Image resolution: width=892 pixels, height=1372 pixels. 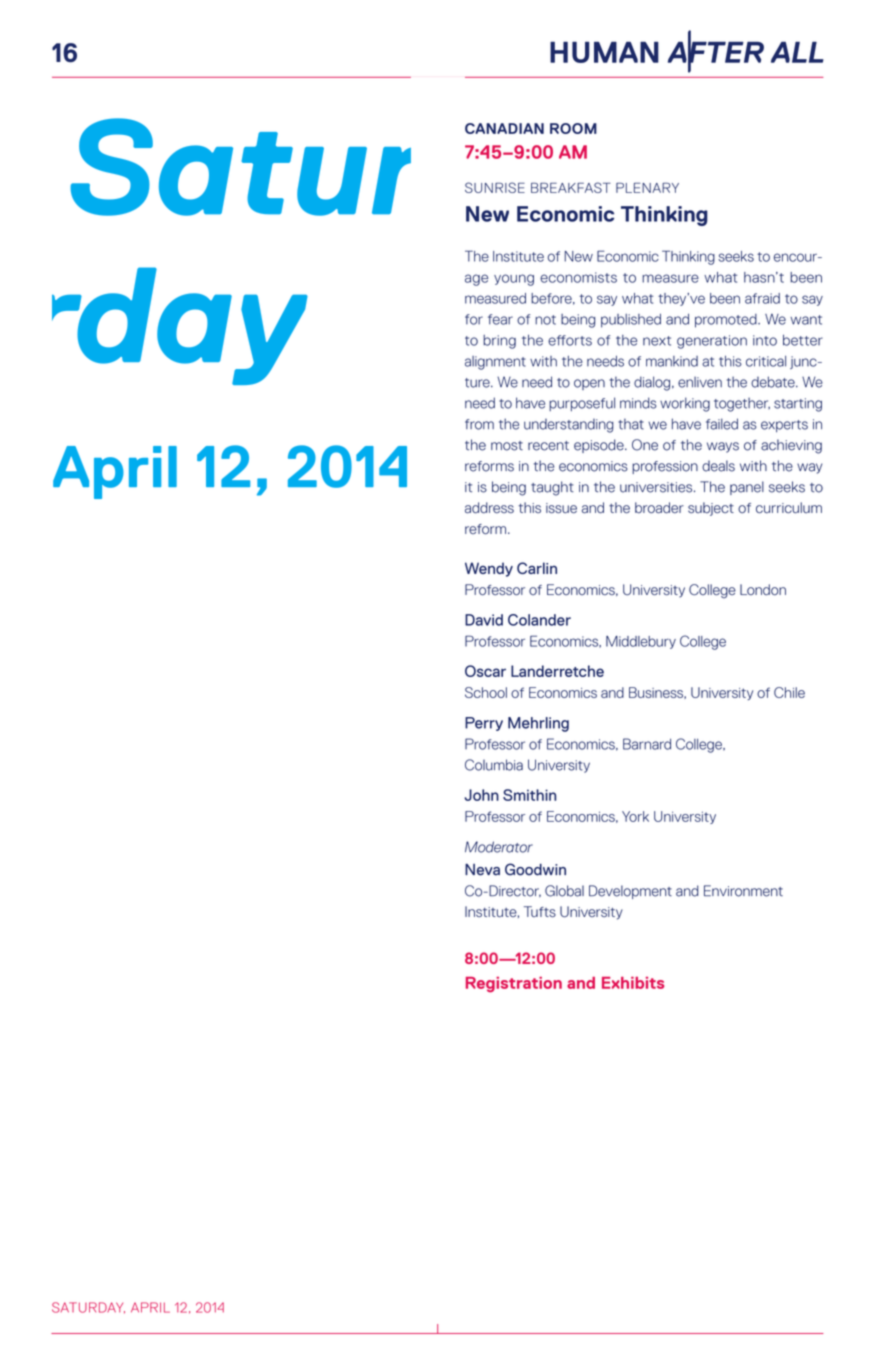 I want to click on London, so click(x=763, y=589).
